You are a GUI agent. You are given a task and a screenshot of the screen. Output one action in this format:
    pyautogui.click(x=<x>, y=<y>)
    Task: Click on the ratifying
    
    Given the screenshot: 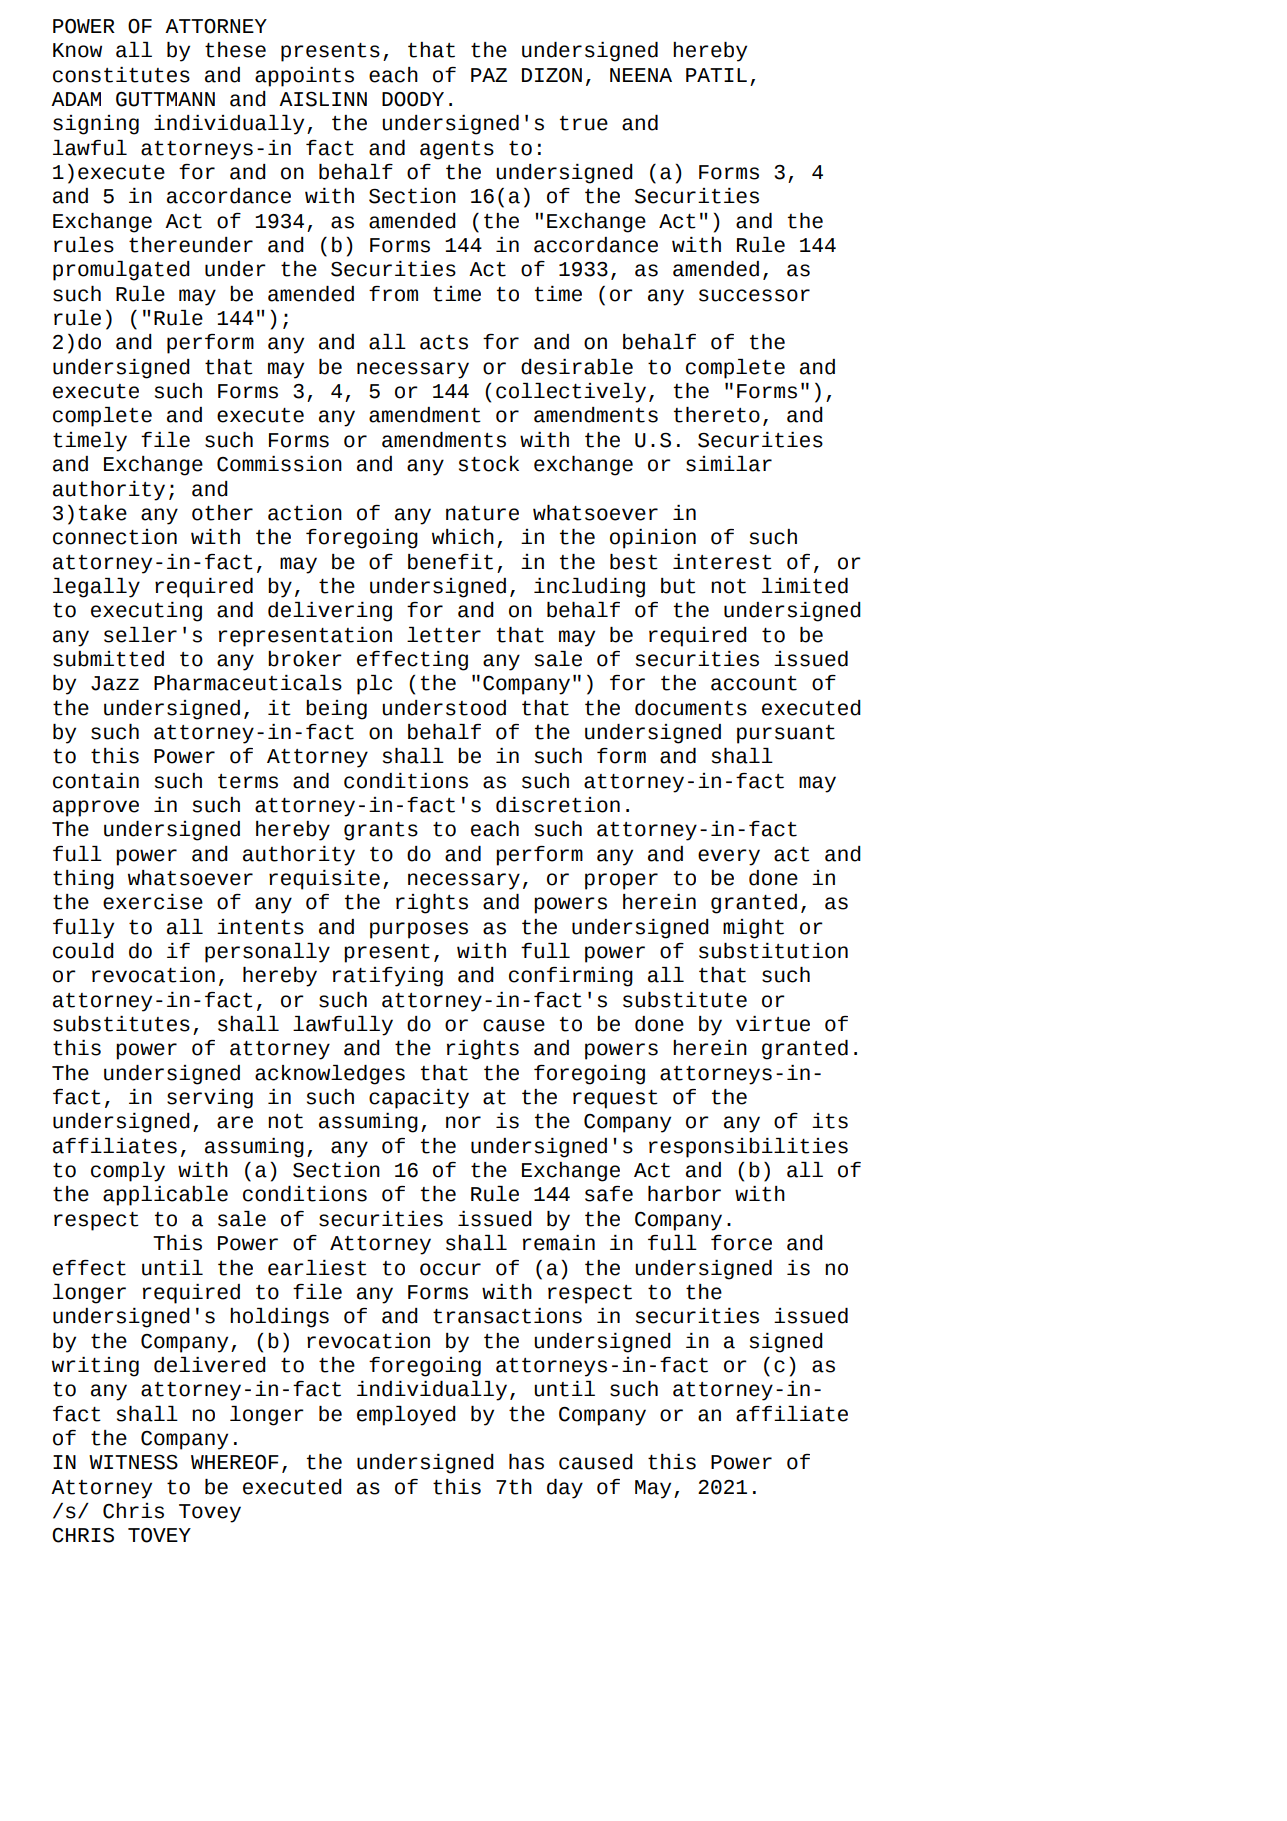 What is the action you would take?
    pyautogui.click(x=388, y=977)
